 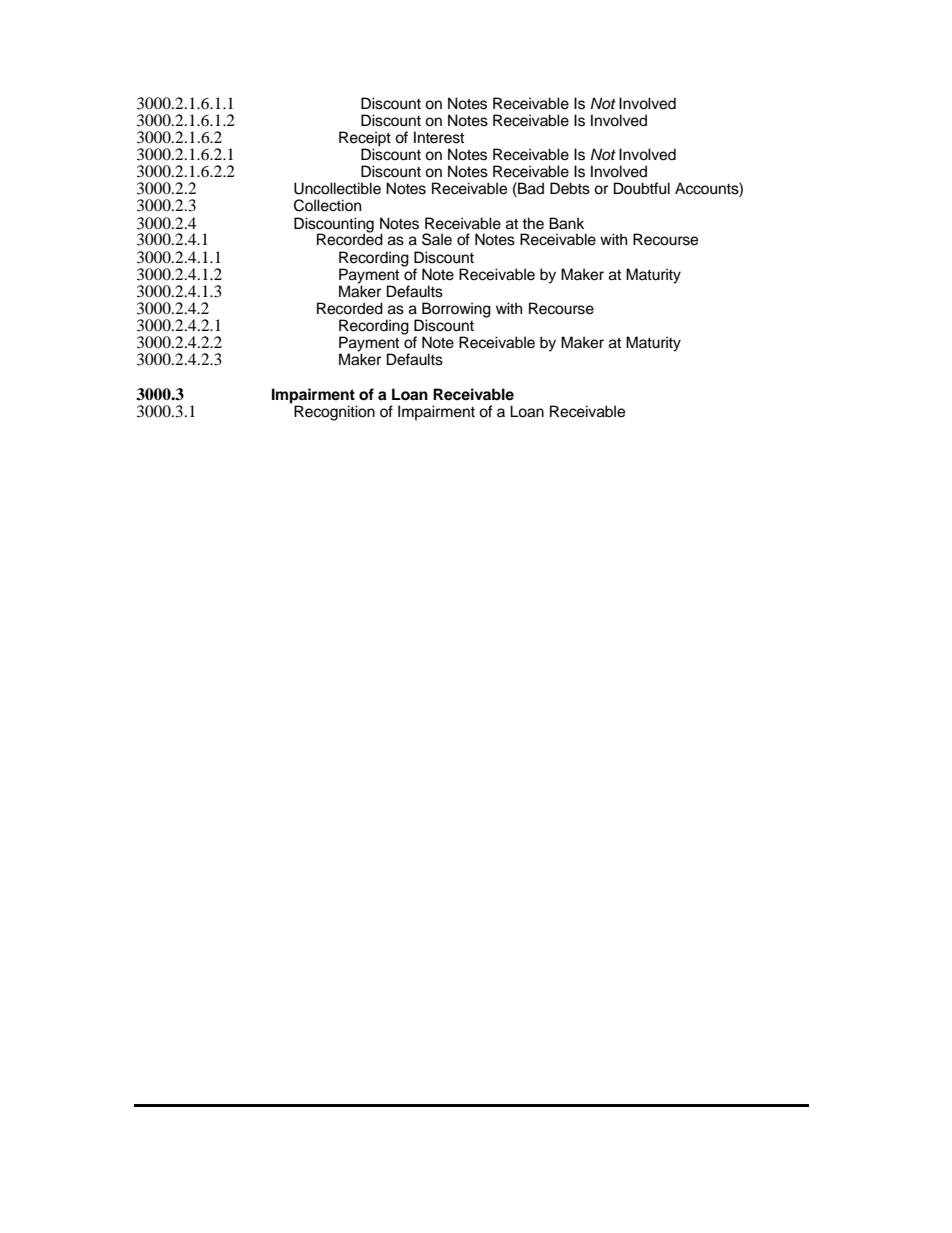 I want to click on Sale, so click(x=437, y=239).
